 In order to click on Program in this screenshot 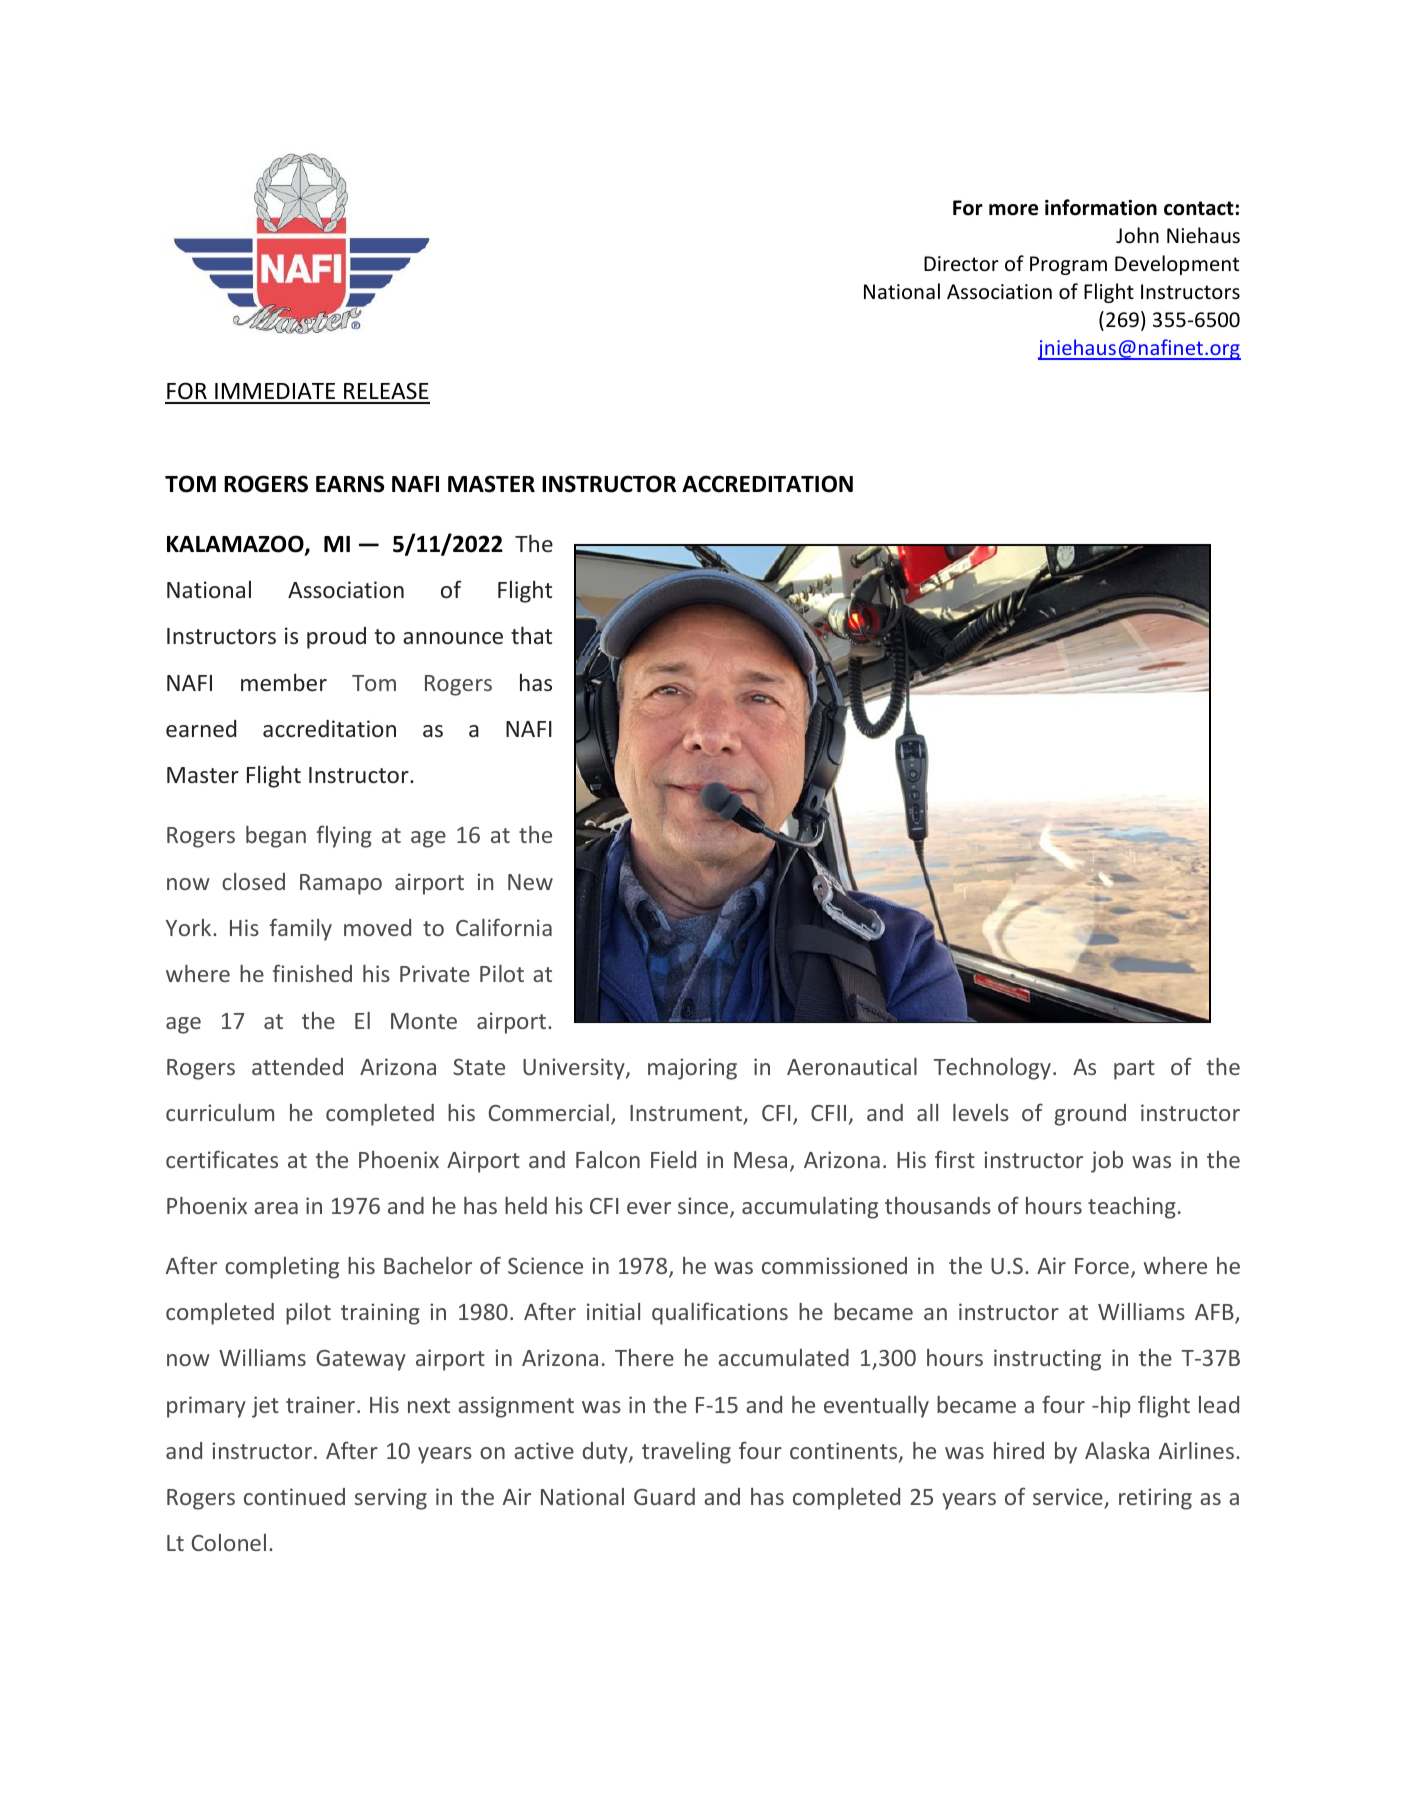, I will do `click(1068, 265)`.
